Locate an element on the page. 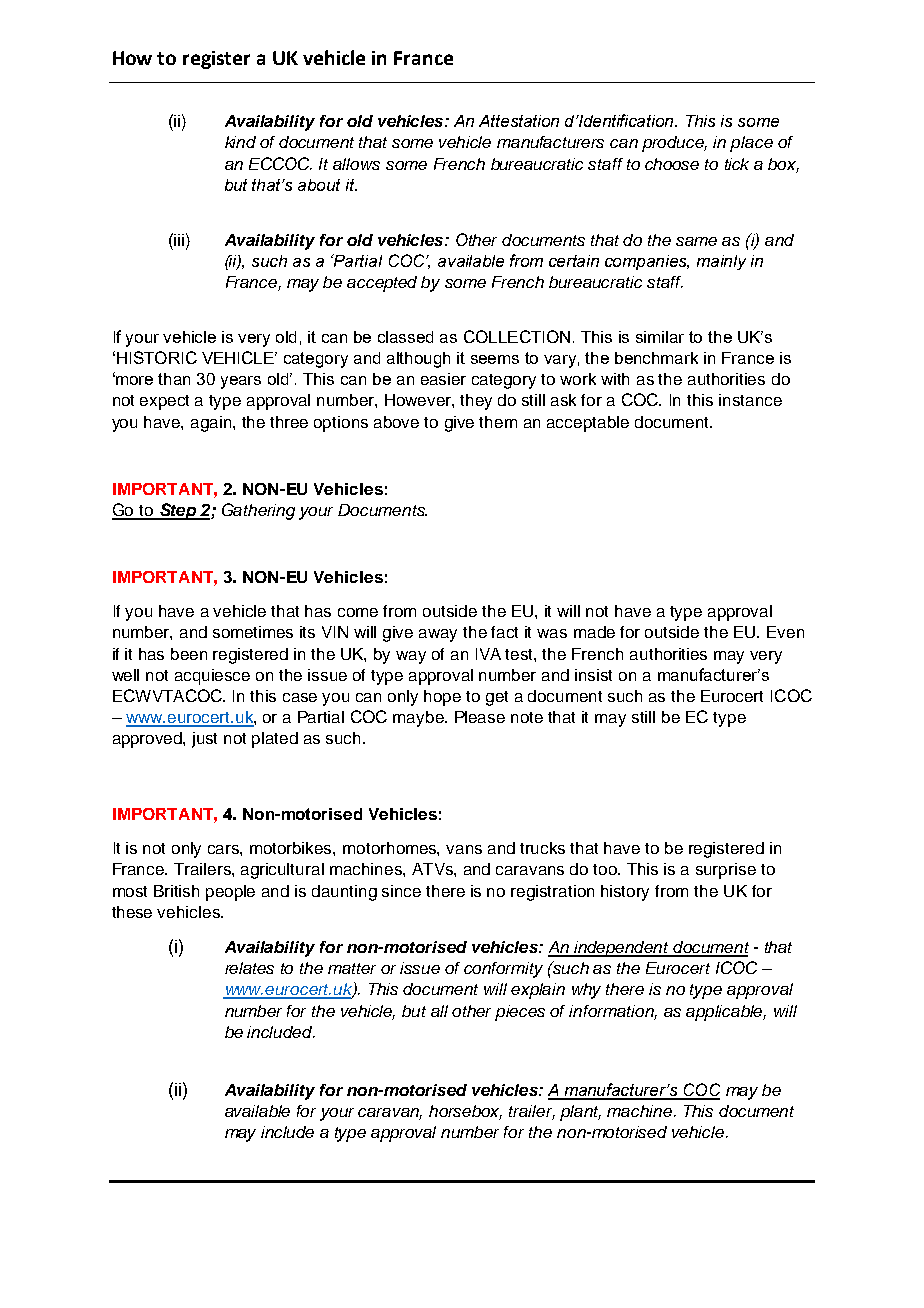 The image size is (924, 1308). allows is located at coordinates (356, 164).
